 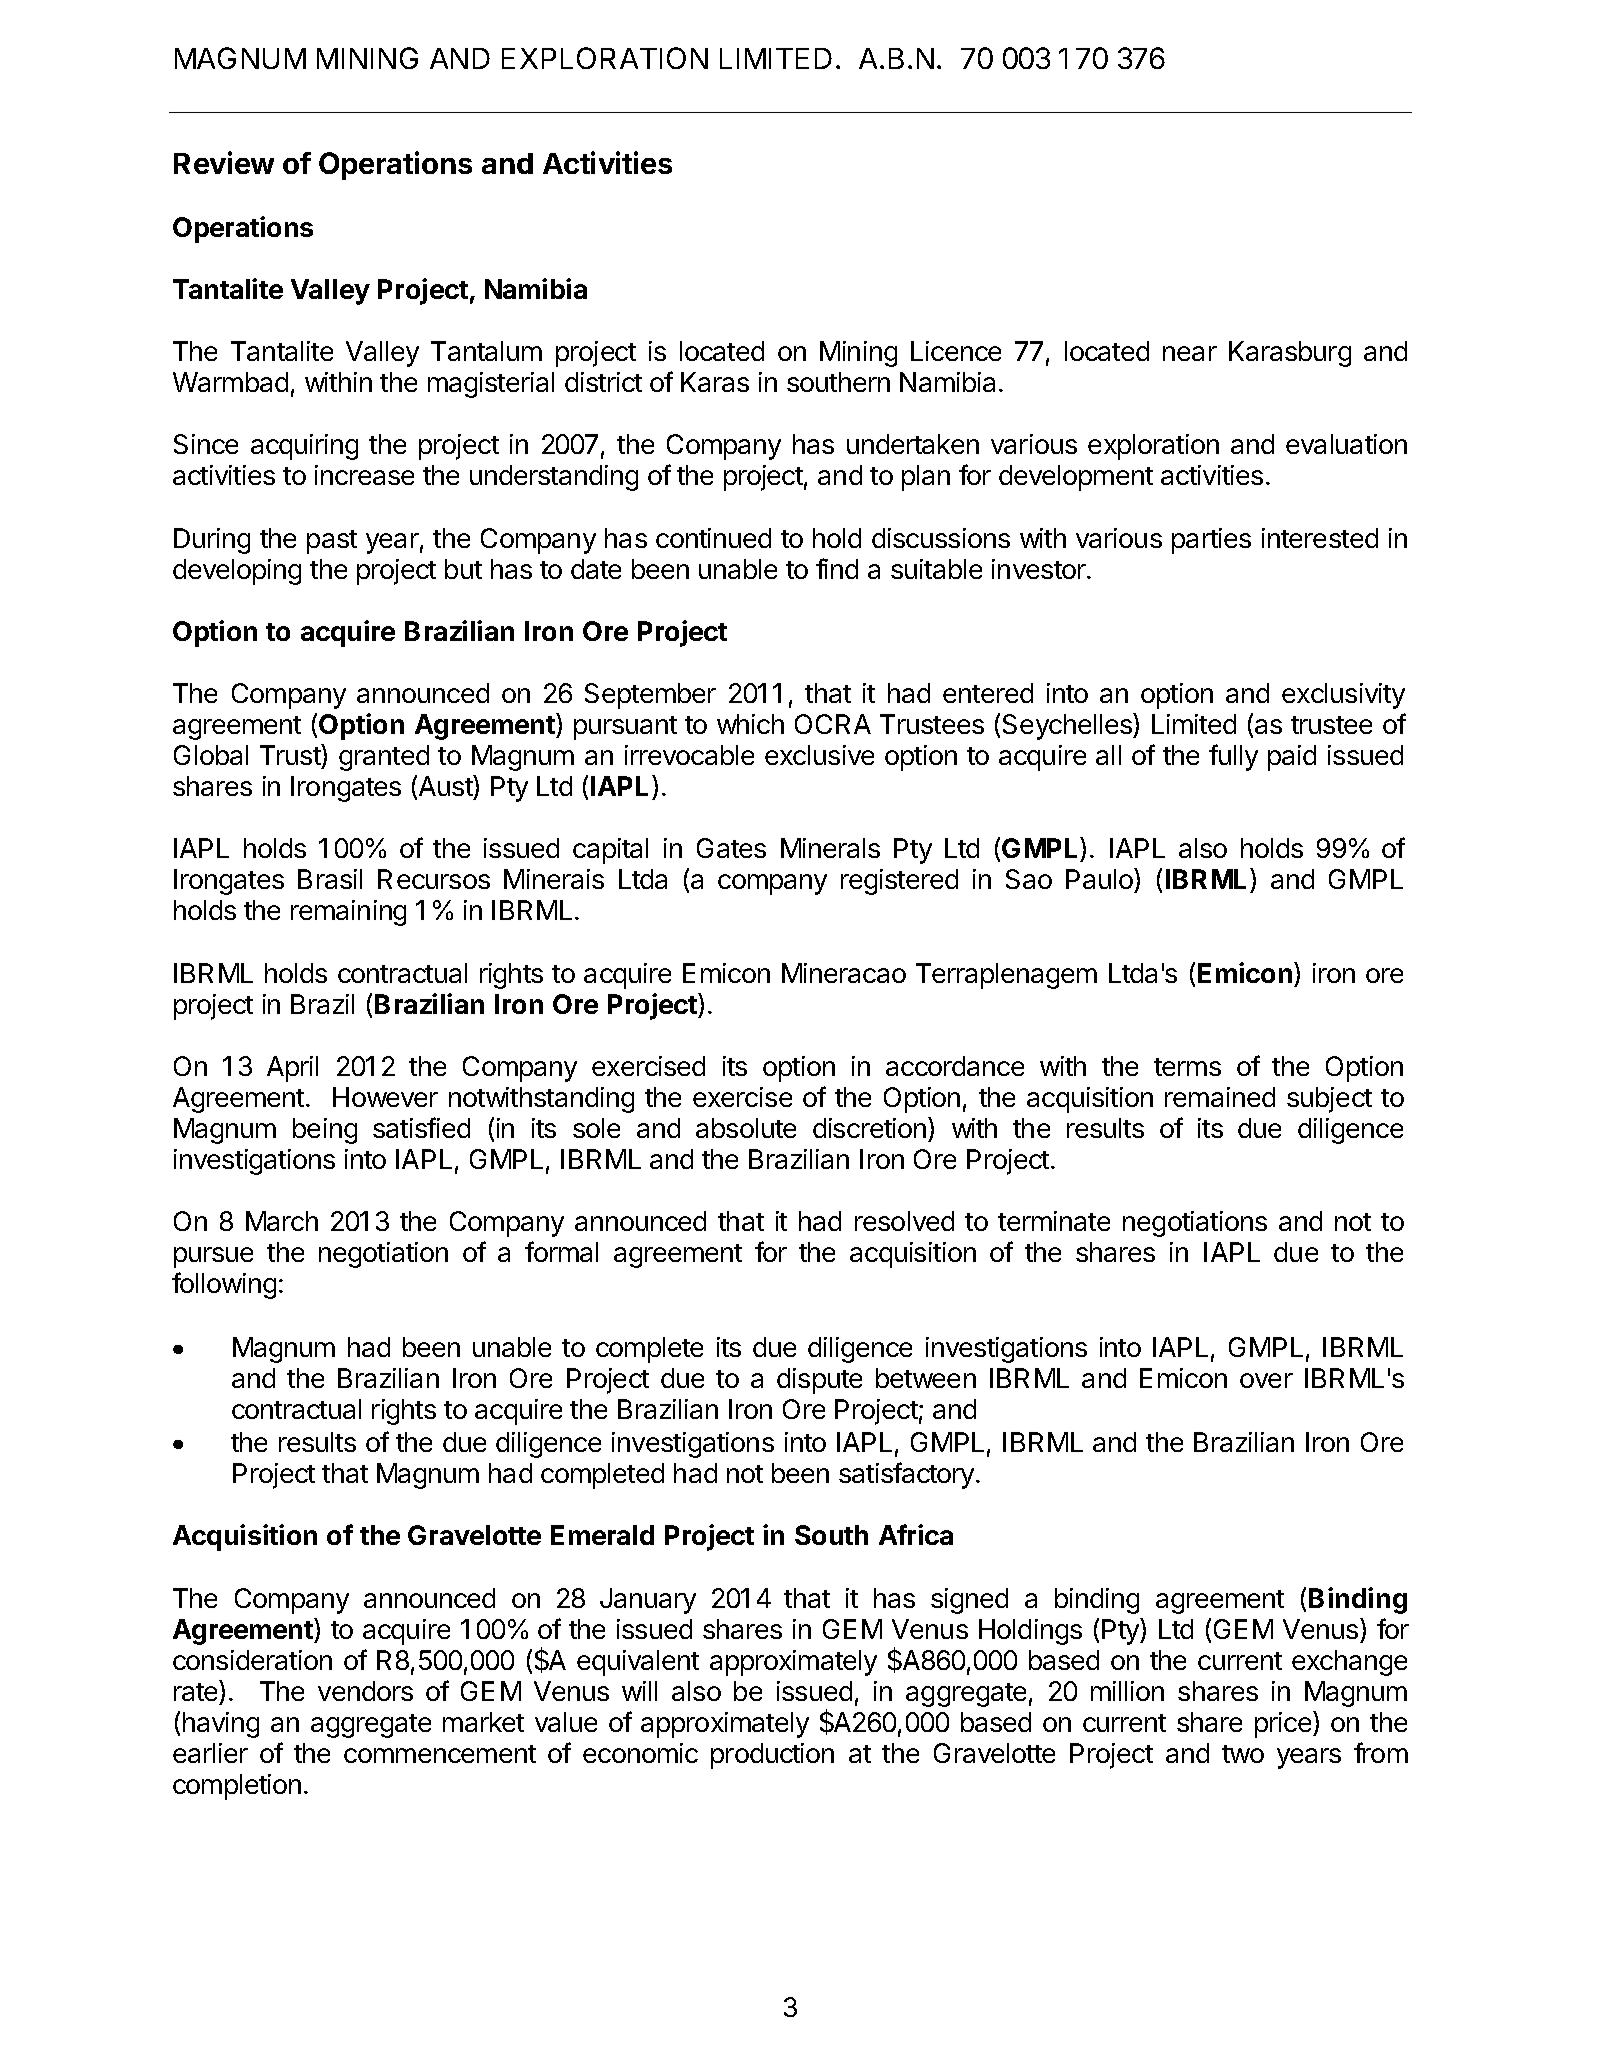 What do you see at coordinates (819, 1381) in the screenshot?
I see `dispute` at bounding box center [819, 1381].
